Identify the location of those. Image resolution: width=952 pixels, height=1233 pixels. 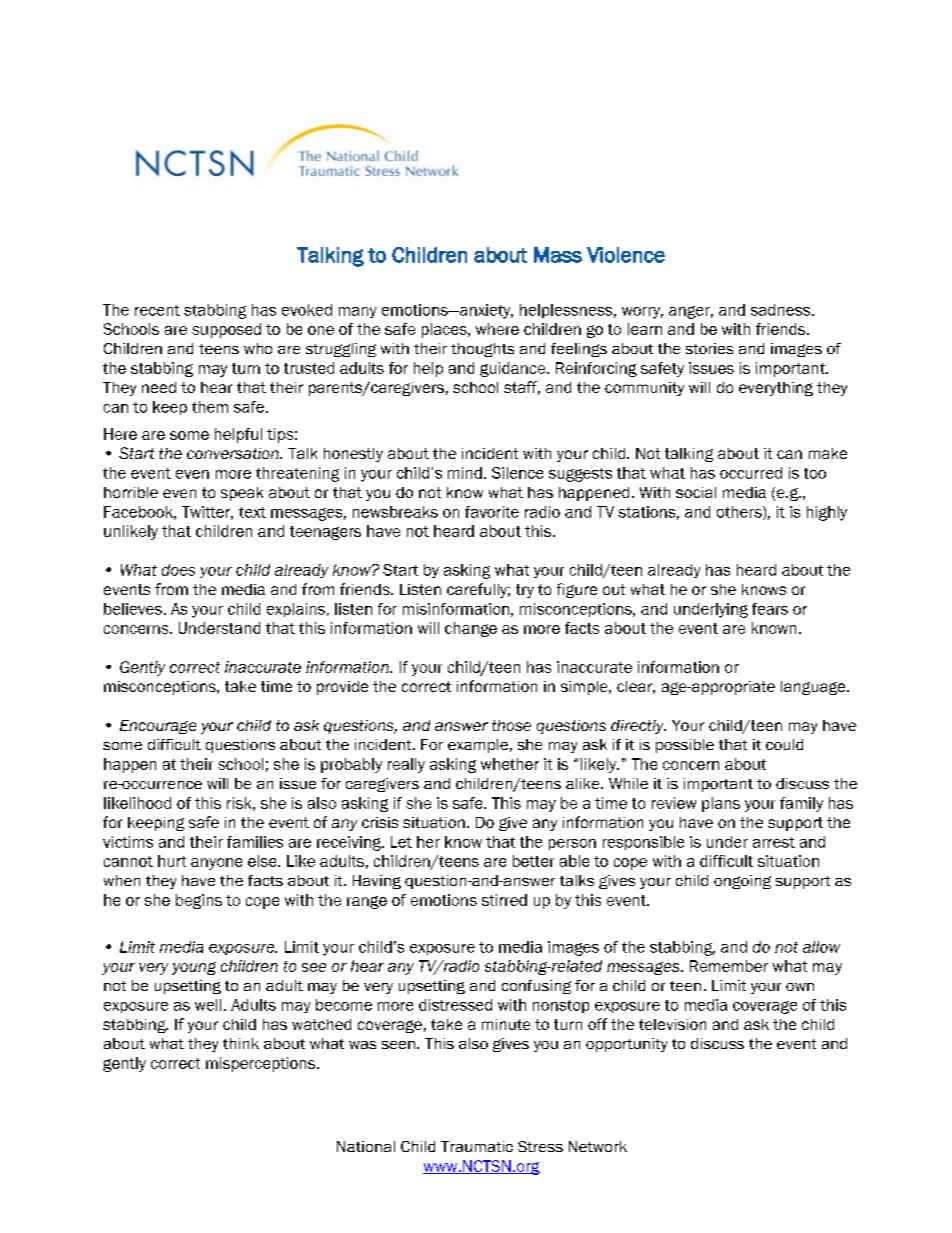
(511, 725).
